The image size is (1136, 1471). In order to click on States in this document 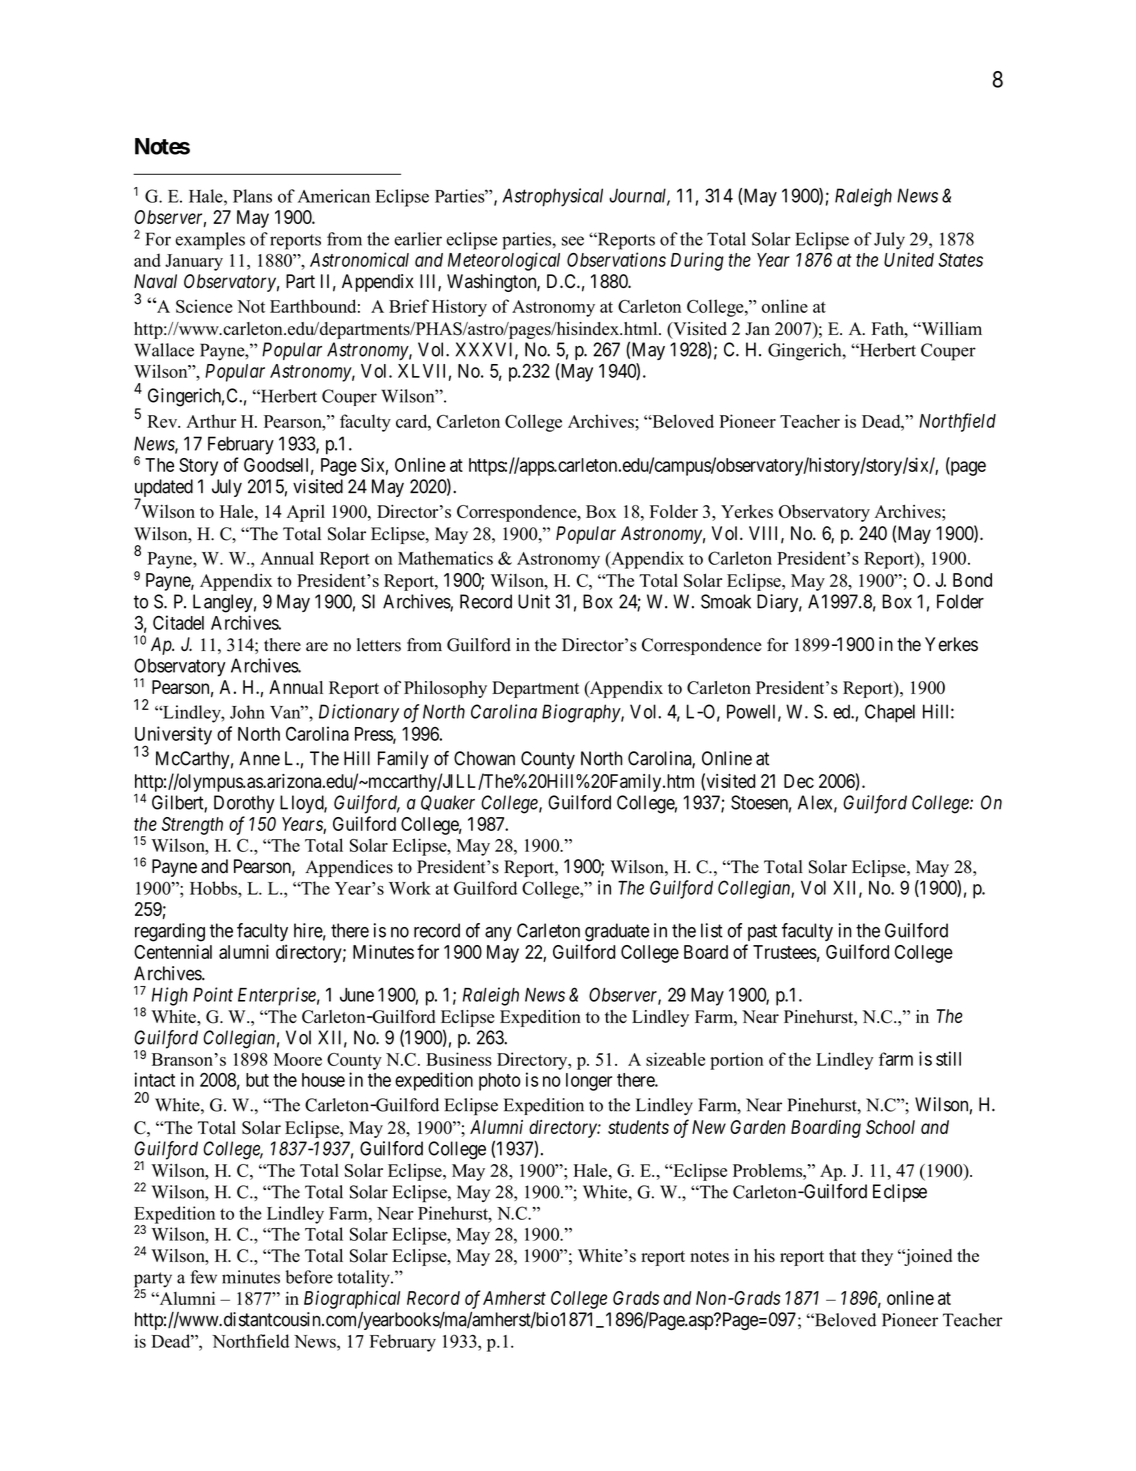, I will do `click(960, 260)`.
